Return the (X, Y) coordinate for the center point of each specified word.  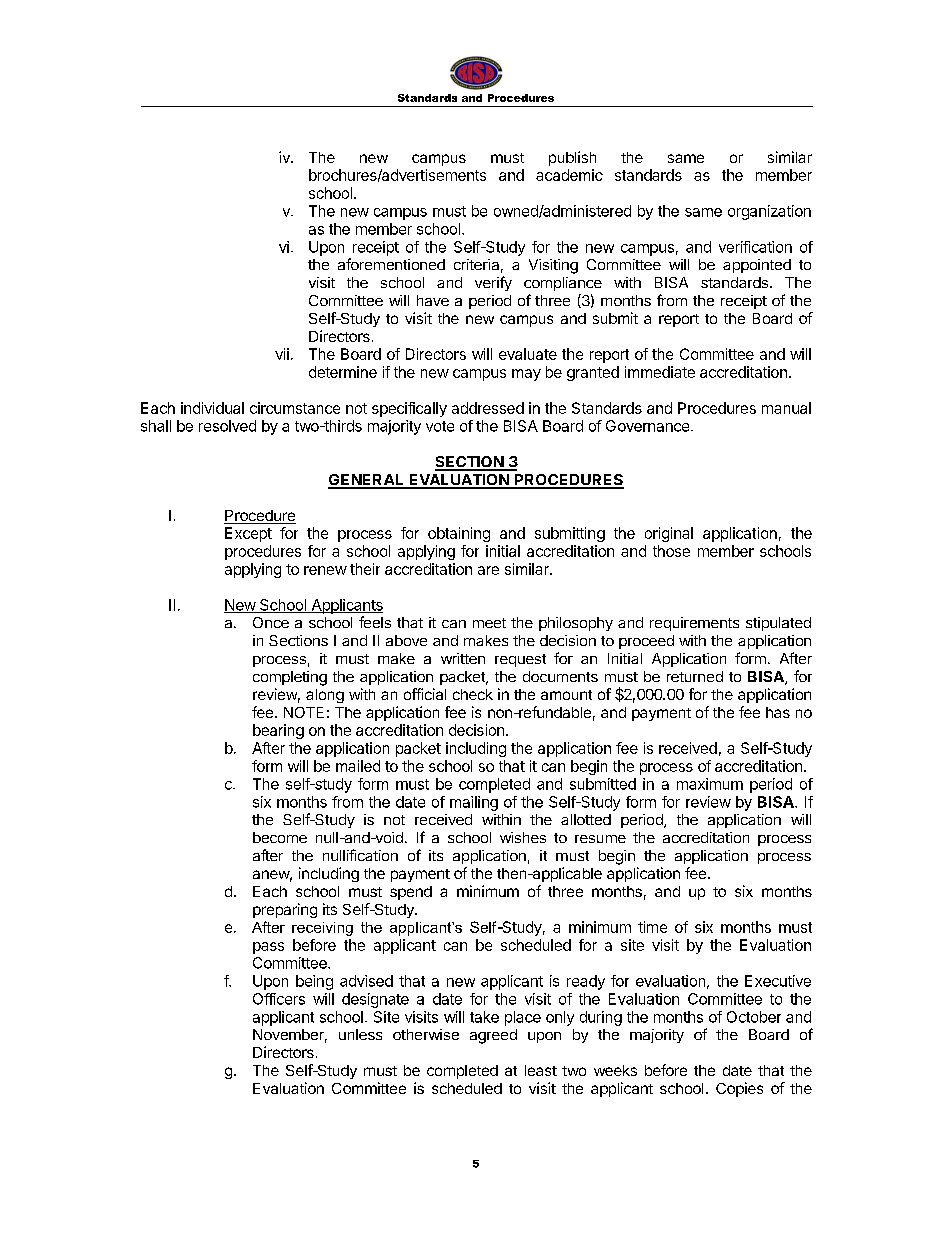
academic (569, 175)
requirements (694, 624)
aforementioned (391, 264)
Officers (279, 999)
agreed (493, 1036)
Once (271, 622)
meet (489, 623)
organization (769, 212)
